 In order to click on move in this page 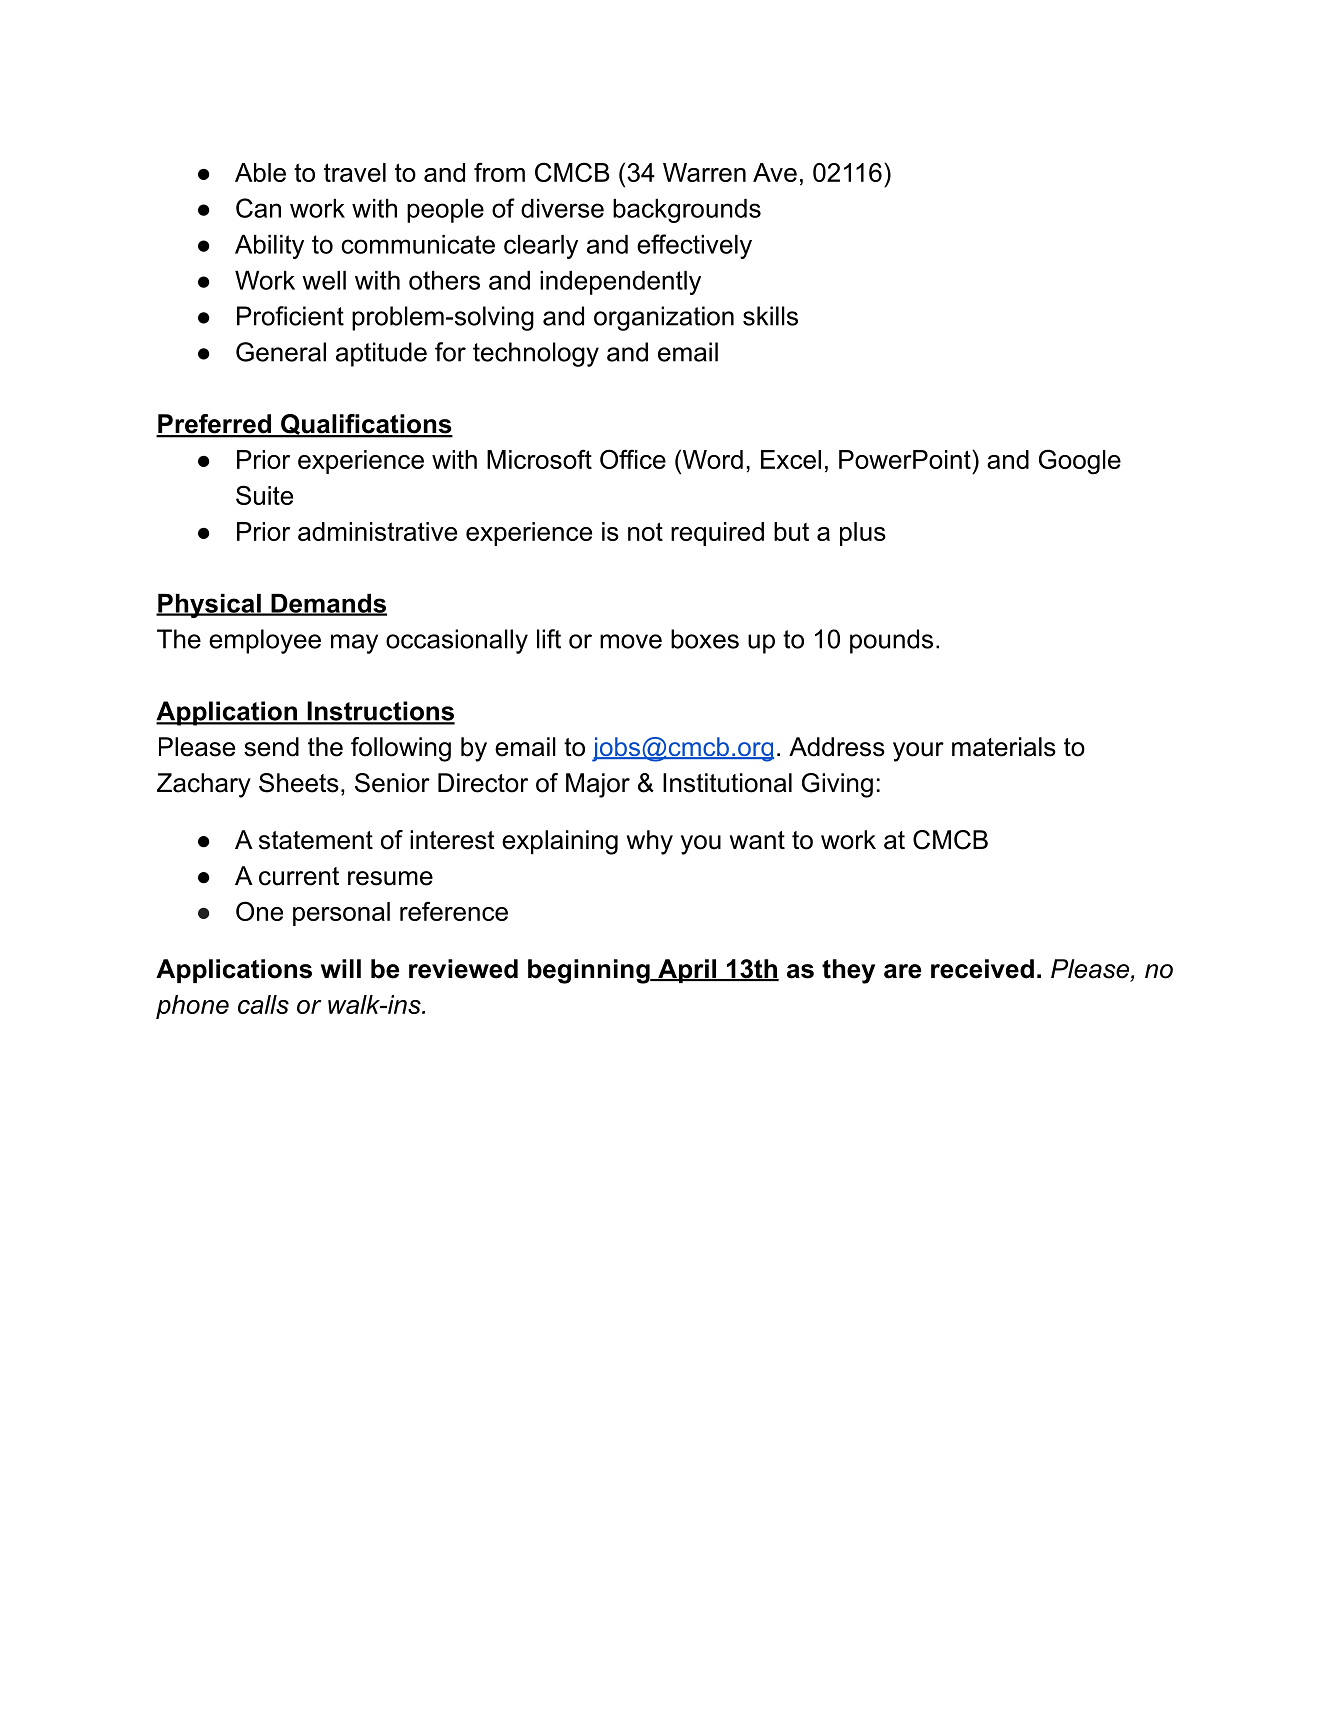, I will do `click(631, 641)`.
